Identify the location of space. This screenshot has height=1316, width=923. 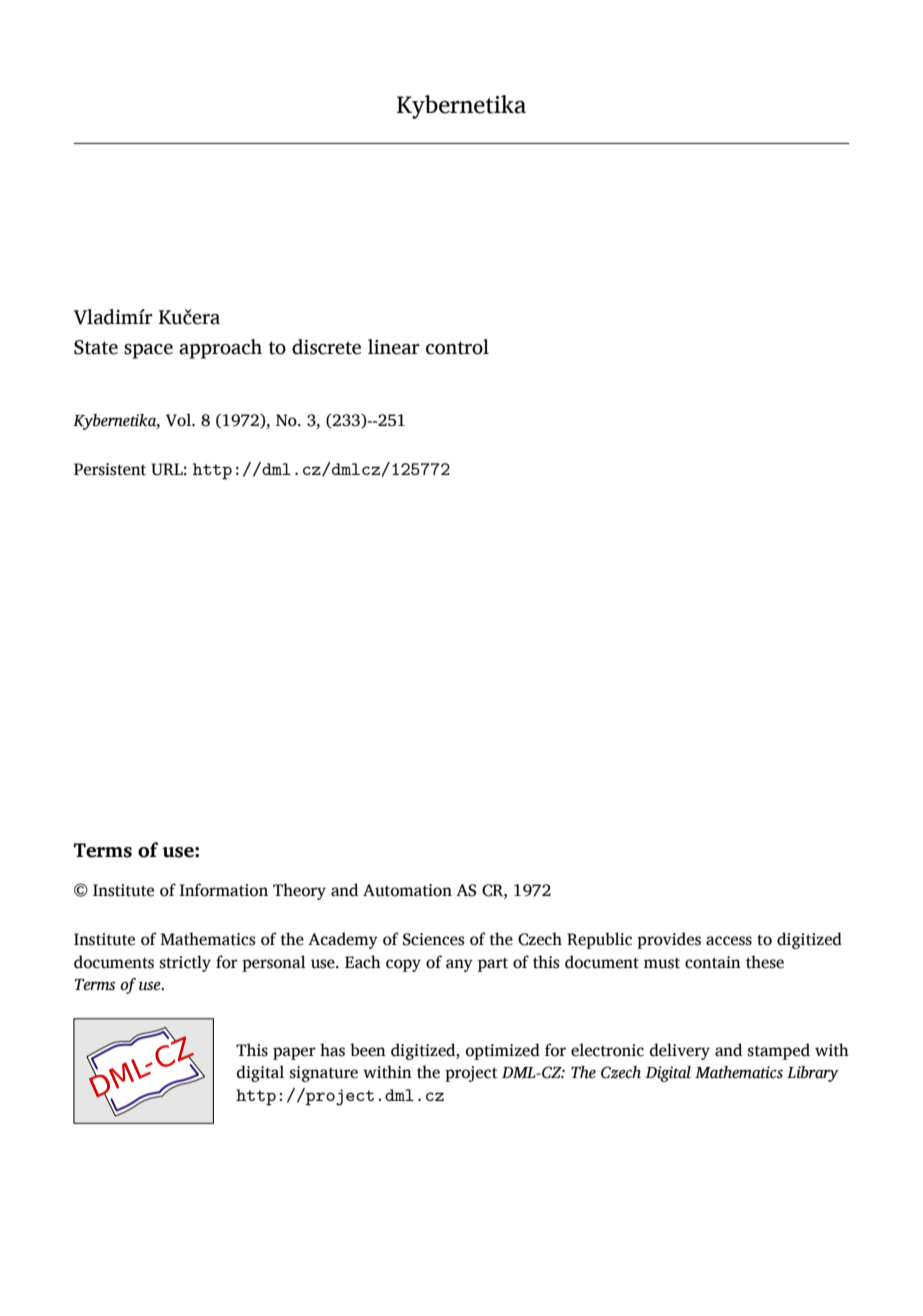
(148, 351).
